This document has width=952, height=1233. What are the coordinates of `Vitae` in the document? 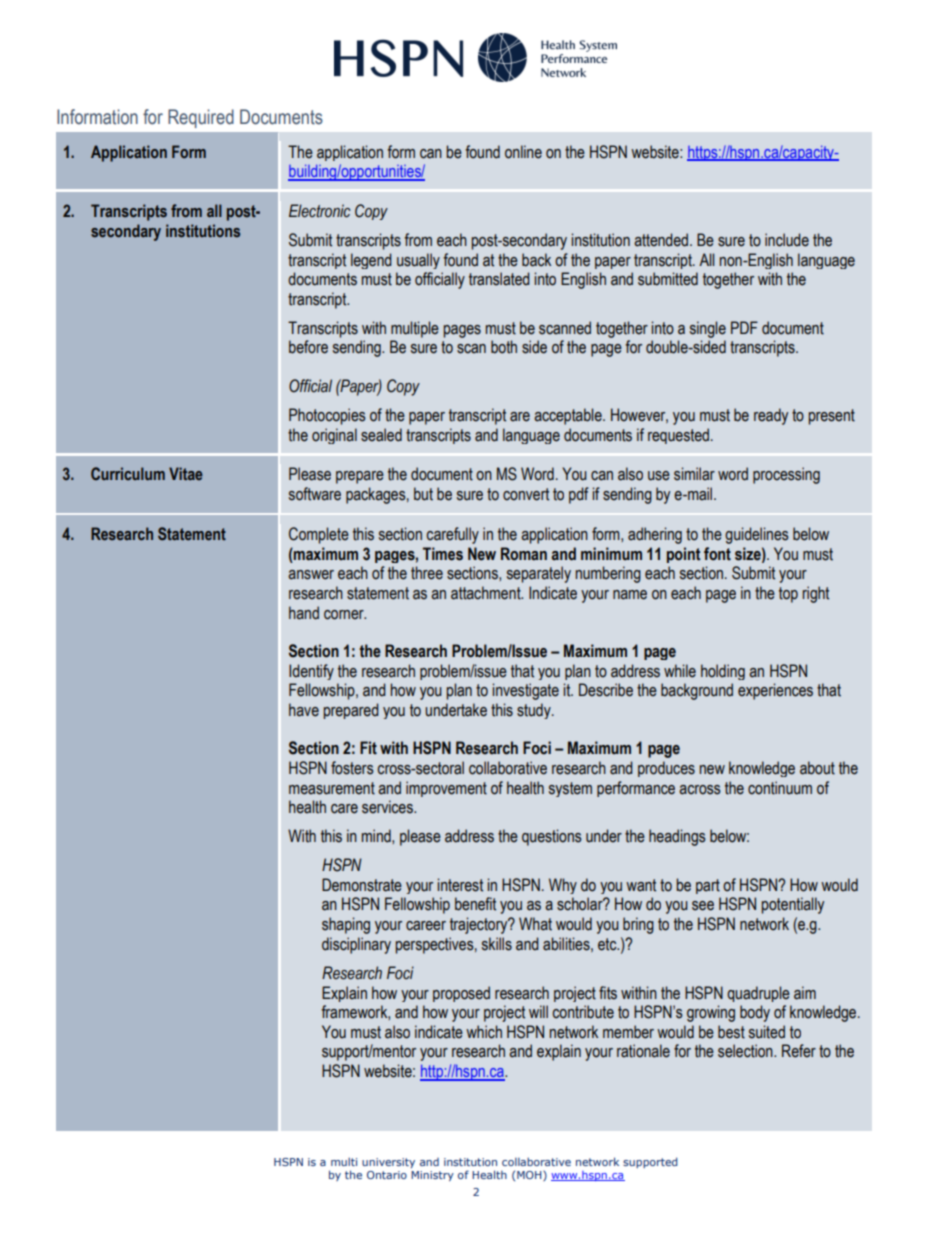 It's located at (186, 473).
